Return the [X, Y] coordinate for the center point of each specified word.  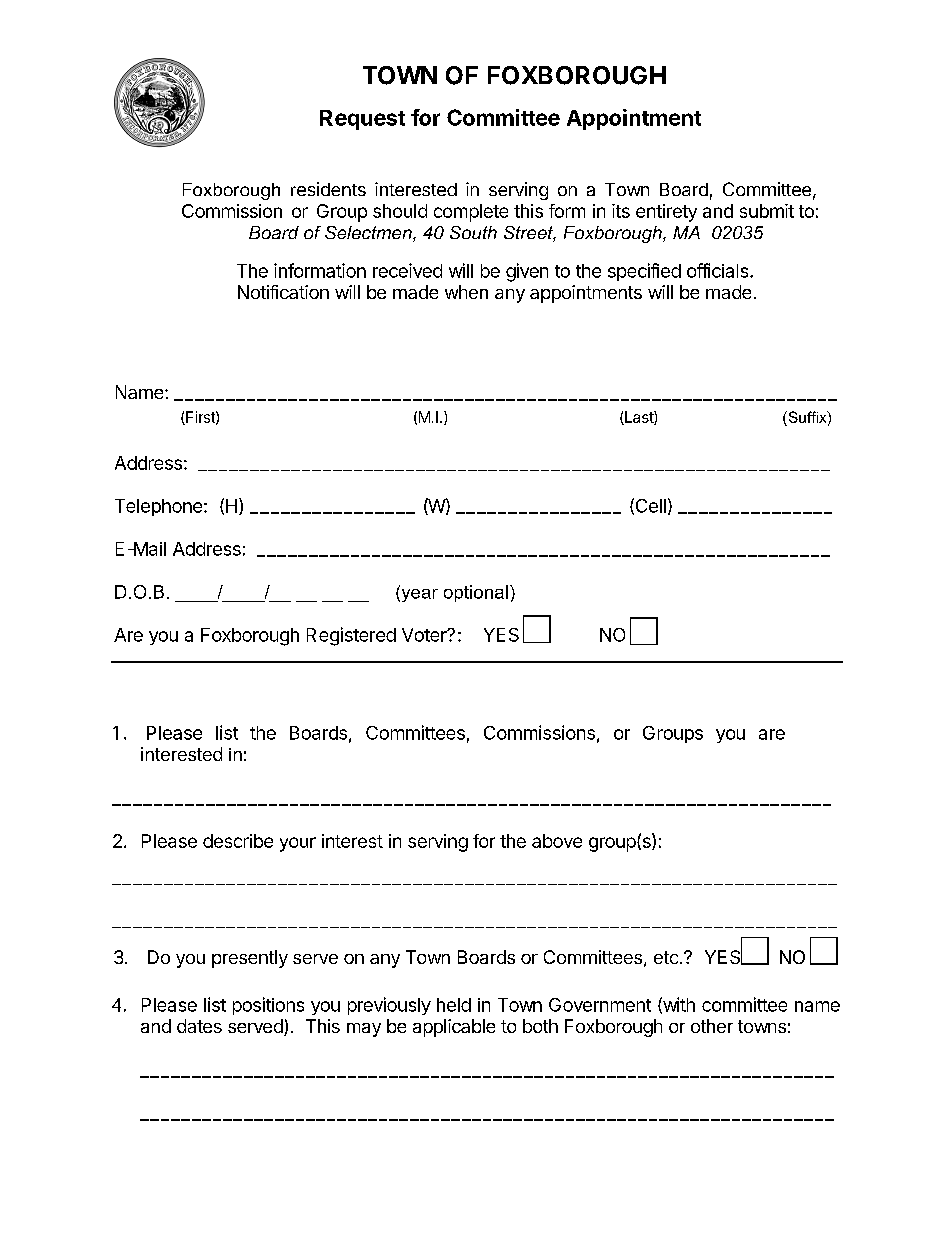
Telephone [158, 507]
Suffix [807, 418]
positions [268, 1006]
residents [328, 189]
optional [476, 593]
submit [767, 211]
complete [471, 213]
